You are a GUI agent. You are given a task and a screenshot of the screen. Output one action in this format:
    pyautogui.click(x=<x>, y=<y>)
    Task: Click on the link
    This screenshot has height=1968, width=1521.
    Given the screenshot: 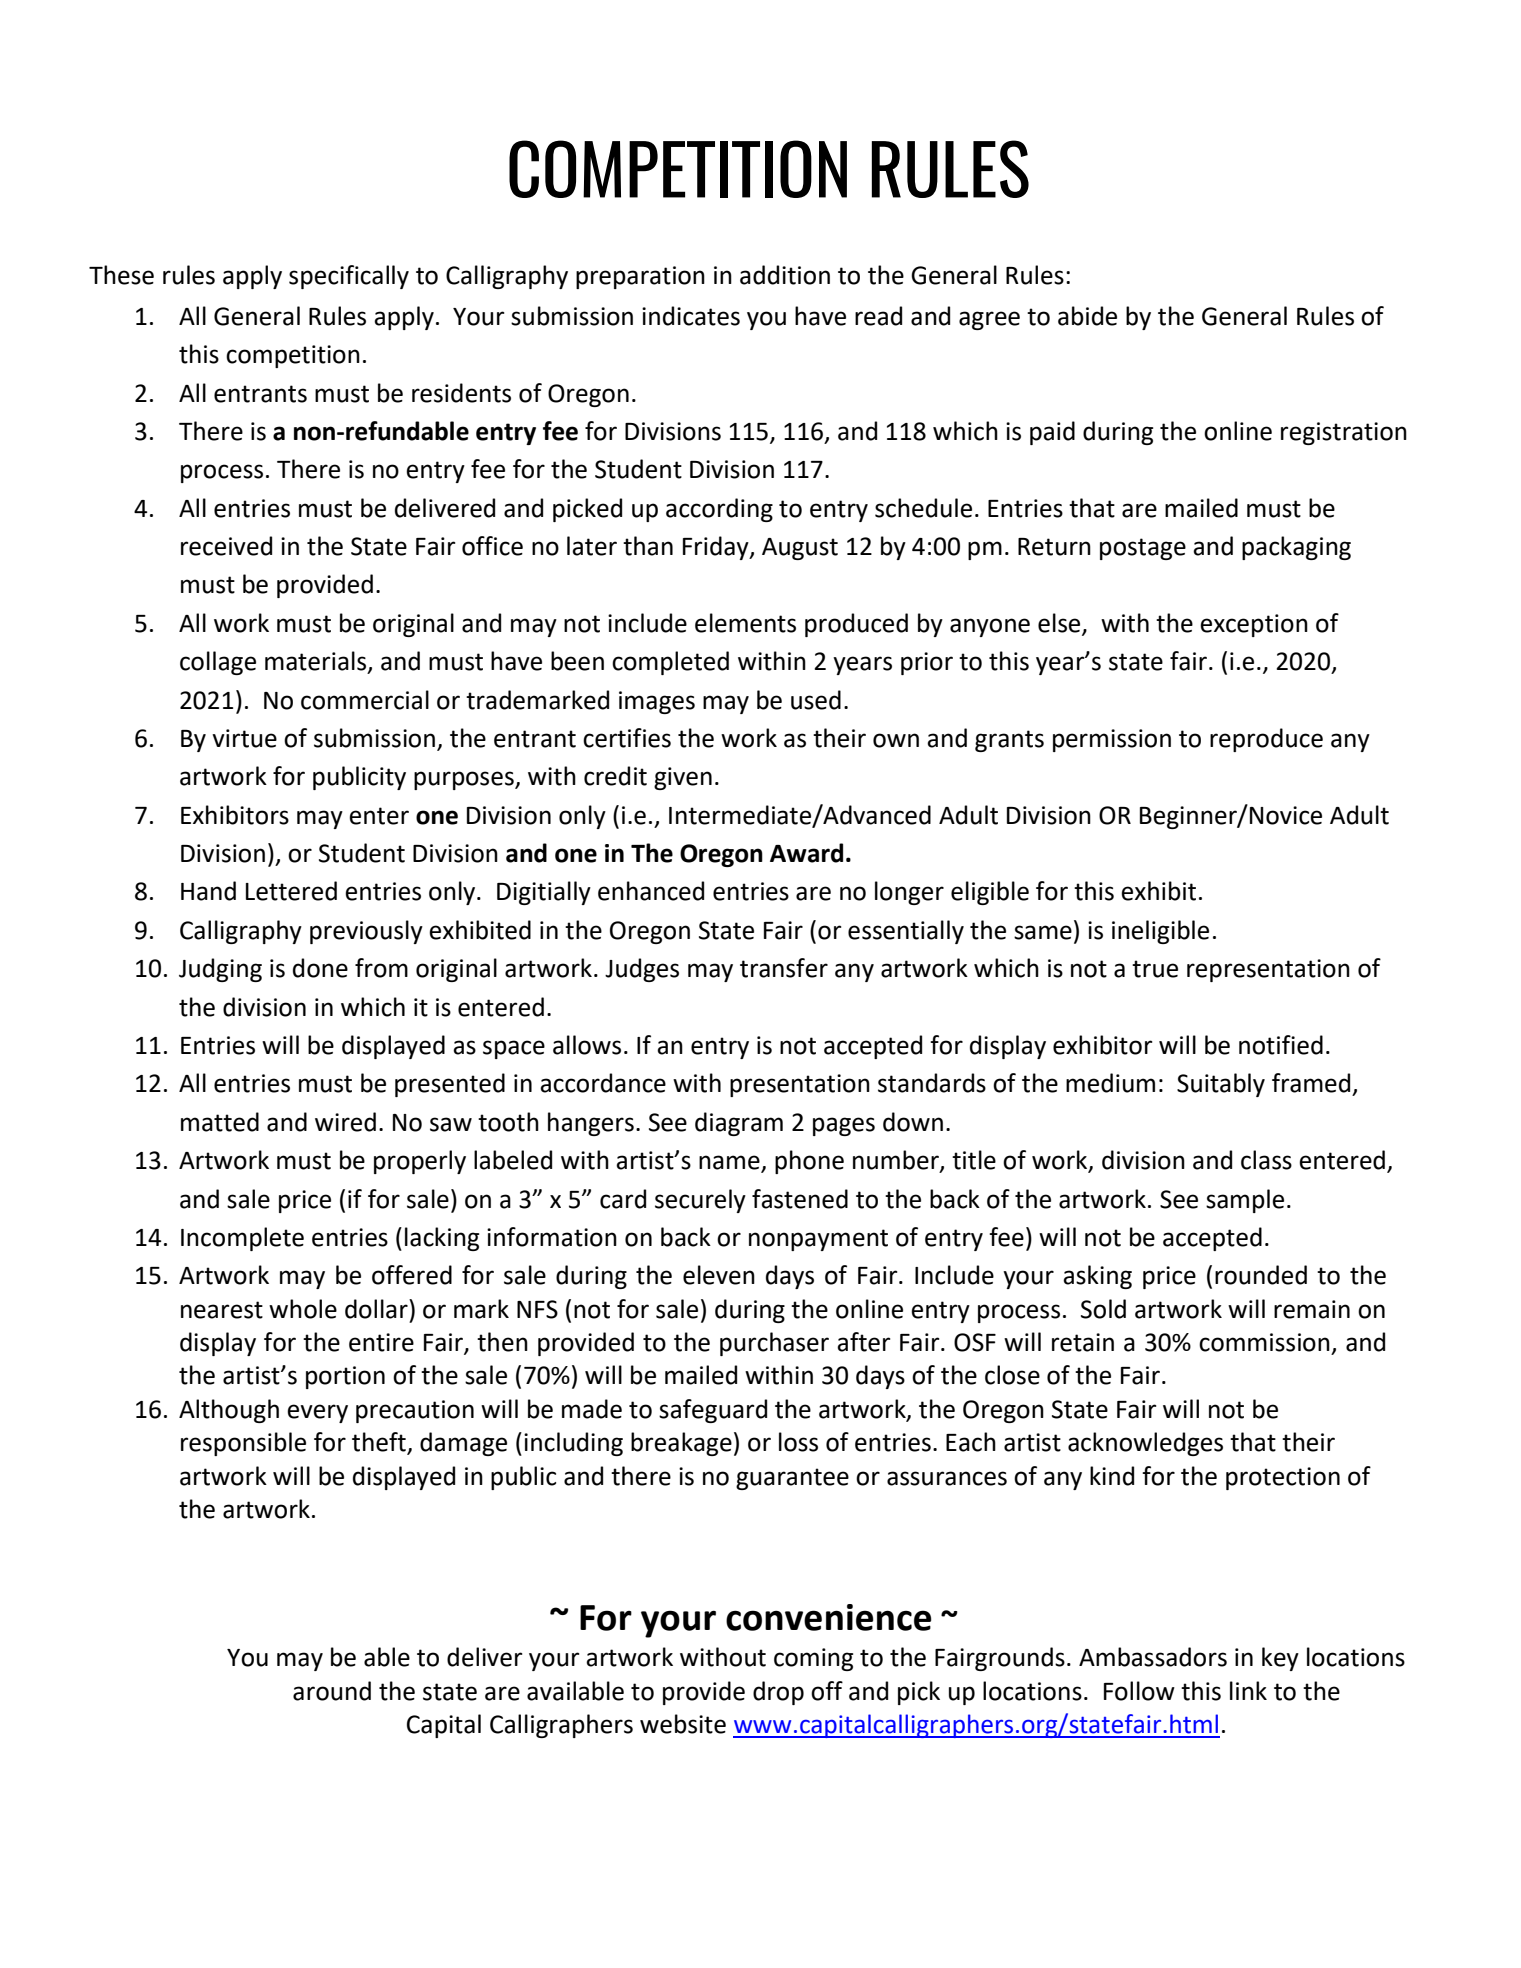 What is the action you would take?
    pyautogui.click(x=1248, y=1690)
